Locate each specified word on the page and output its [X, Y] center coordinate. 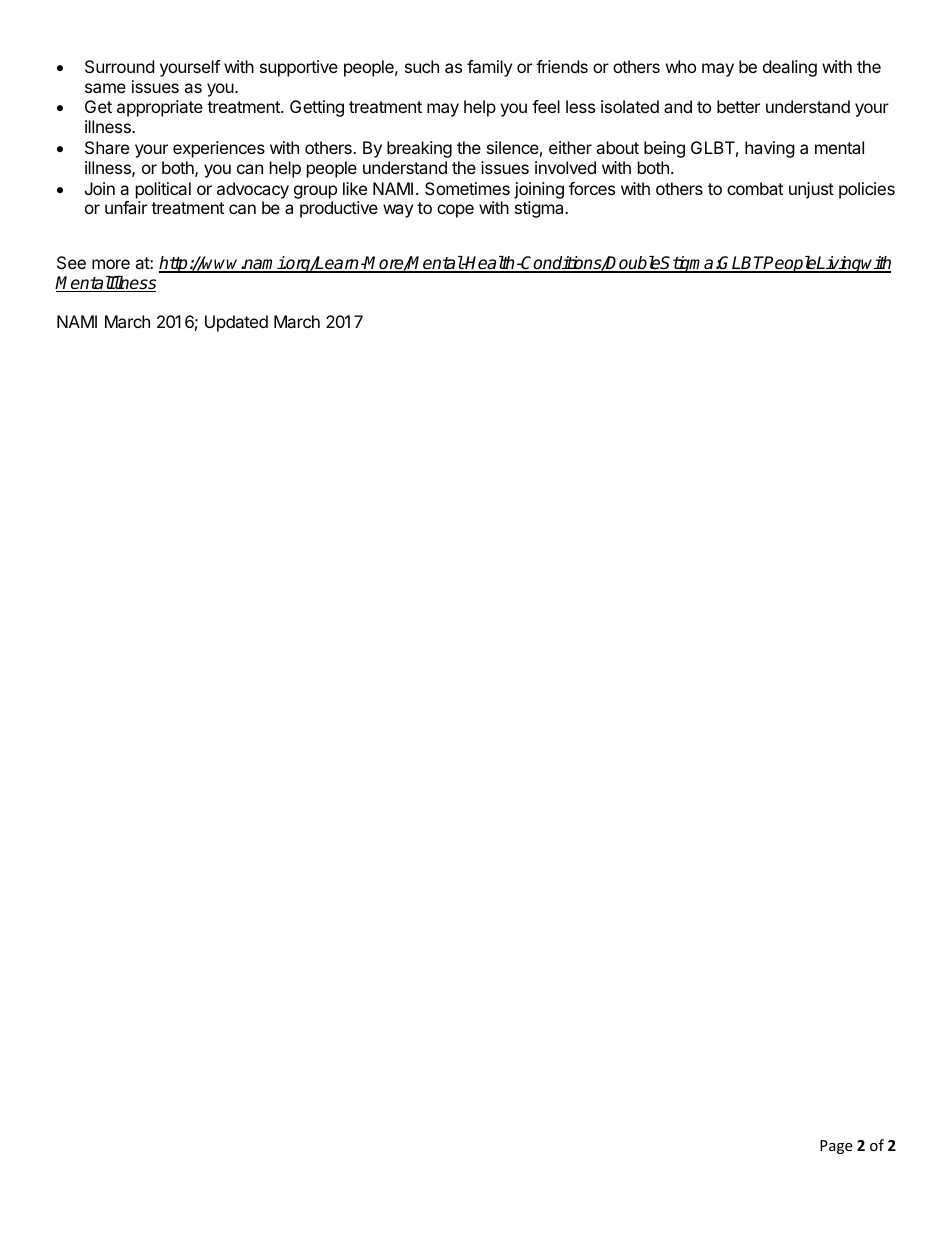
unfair [126, 207]
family [489, 68]
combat [755, 188]
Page [836, 1147]
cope [455, 211]
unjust [811, 190]
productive [339, 209]
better [738, 106]
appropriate [160, 108]
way [398, 211]
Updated [236, 323]
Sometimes [467, 188]
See [71, 262]
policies [867, 190]
